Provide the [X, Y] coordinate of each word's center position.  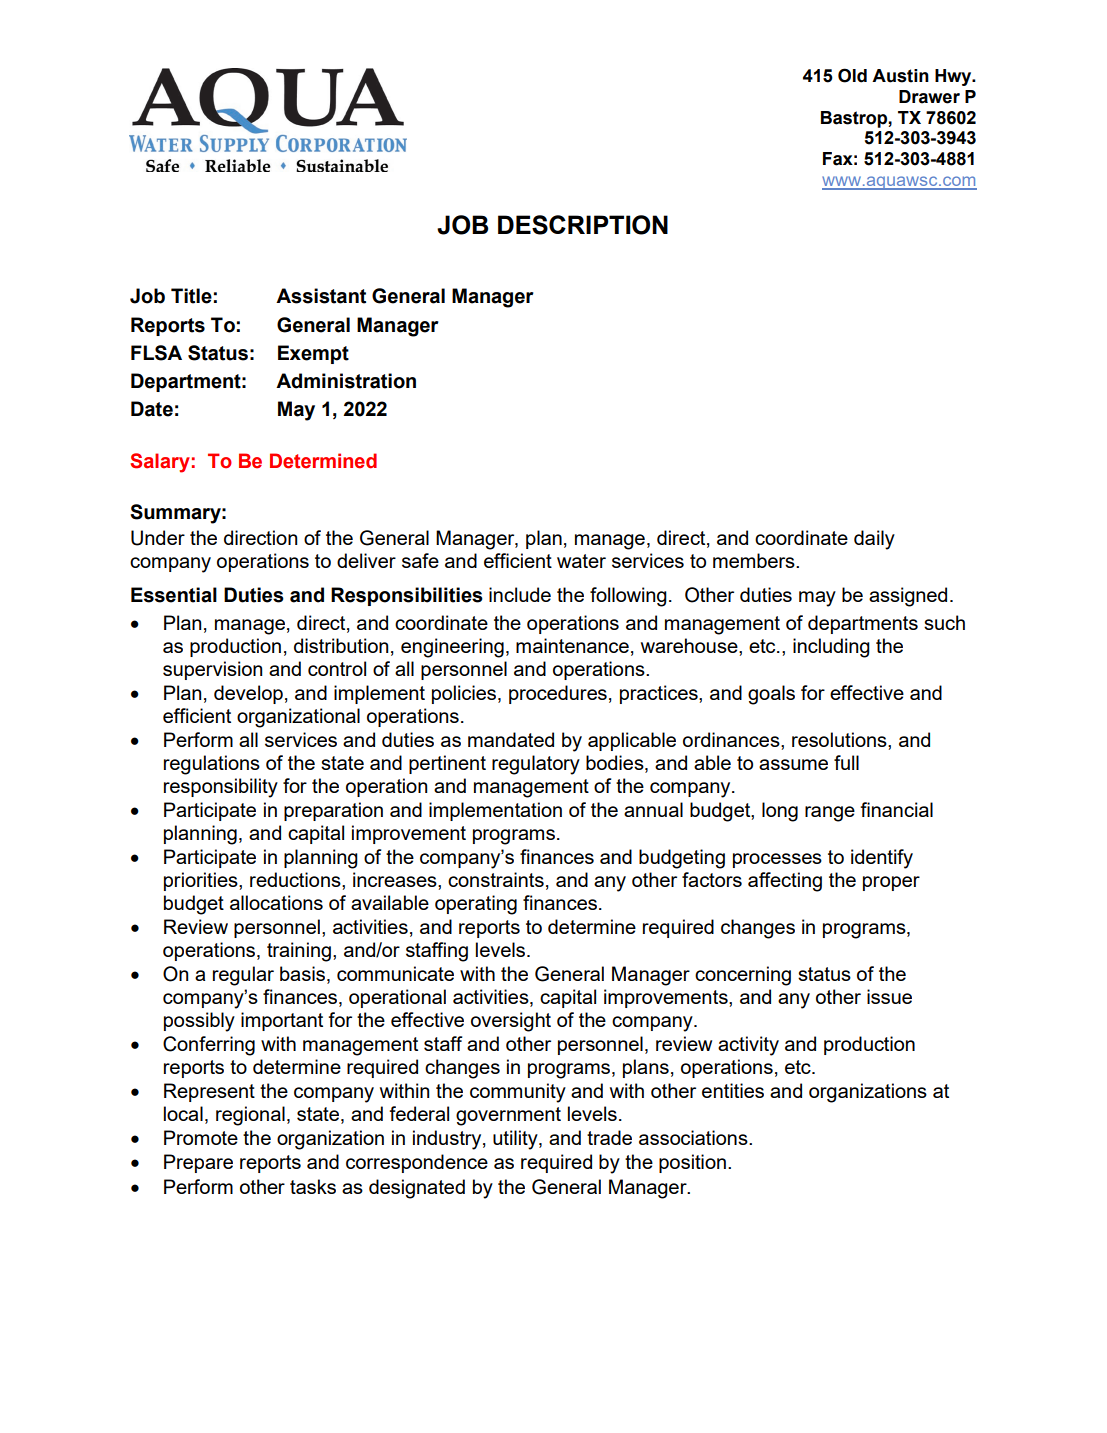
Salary [160, 463]
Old [852, 75]
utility [516, 1140]
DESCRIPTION [583, 225]
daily [874, 540]
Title [191, 296]
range [830, 814]
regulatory [536, 765]
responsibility [221, 788]
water [581, 561]
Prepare [198, 1163]
